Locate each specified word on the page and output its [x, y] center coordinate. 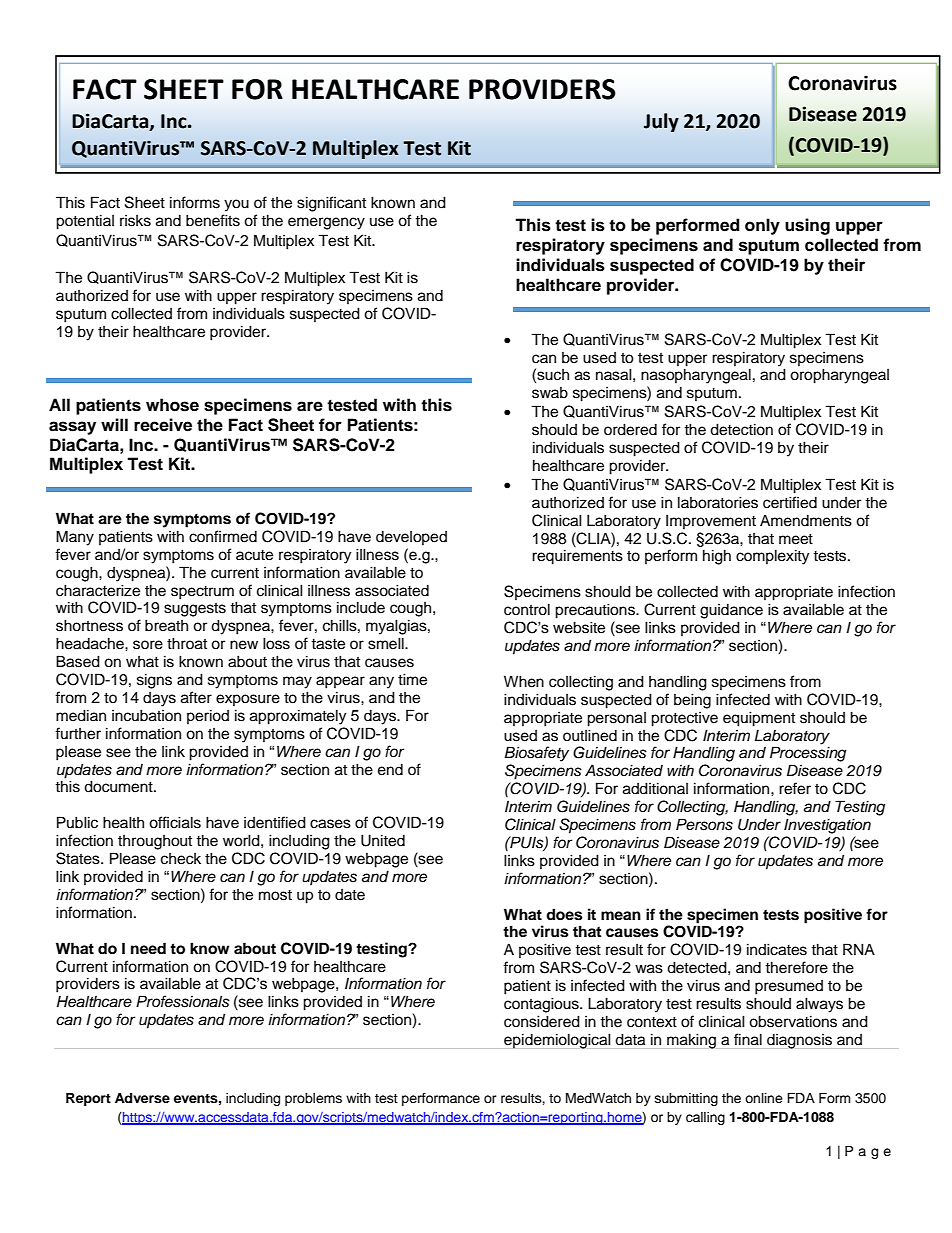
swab [550, 393]
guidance [731, 611]
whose [172, 405]
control [527, 609]
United [383, 840]
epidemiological [557, 1041]
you [236, 205]
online [764, 1098]
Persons [704, 824]
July [661, 122]
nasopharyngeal [696, 376]
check [181, 859]
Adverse [142, 1098]
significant [331, 204]
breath [166, 625]
